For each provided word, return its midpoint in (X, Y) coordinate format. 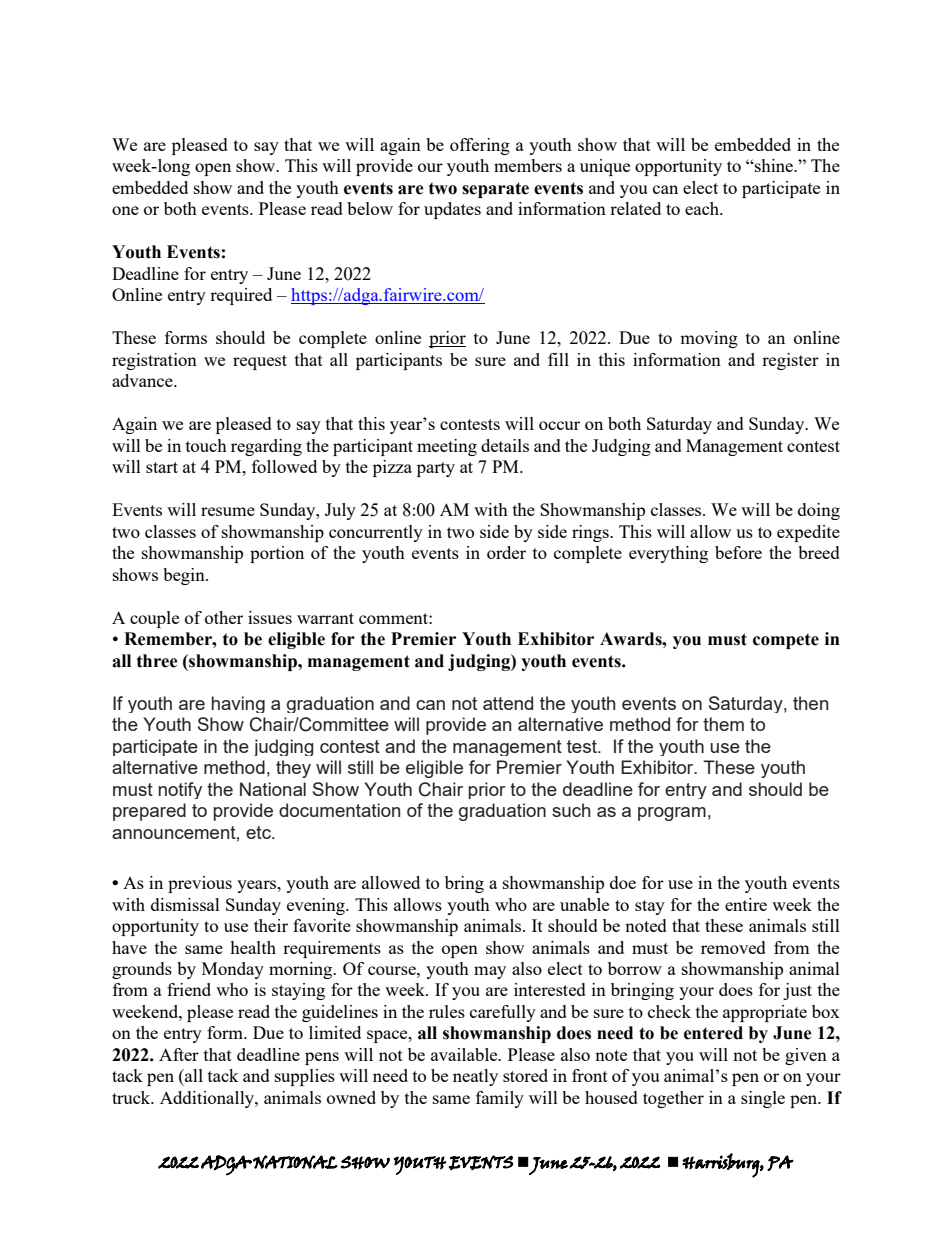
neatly (475, 1077)
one (125, 210)
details (505, 445)
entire (746, 904)
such (571, 810)
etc (259, 832)
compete (786, 641)
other (224, 617)
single (763, 1099)
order (506, 552)
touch (206, 445)
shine (774, 165)
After (179, 1054)
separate (495, 190)
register (790, 361)
